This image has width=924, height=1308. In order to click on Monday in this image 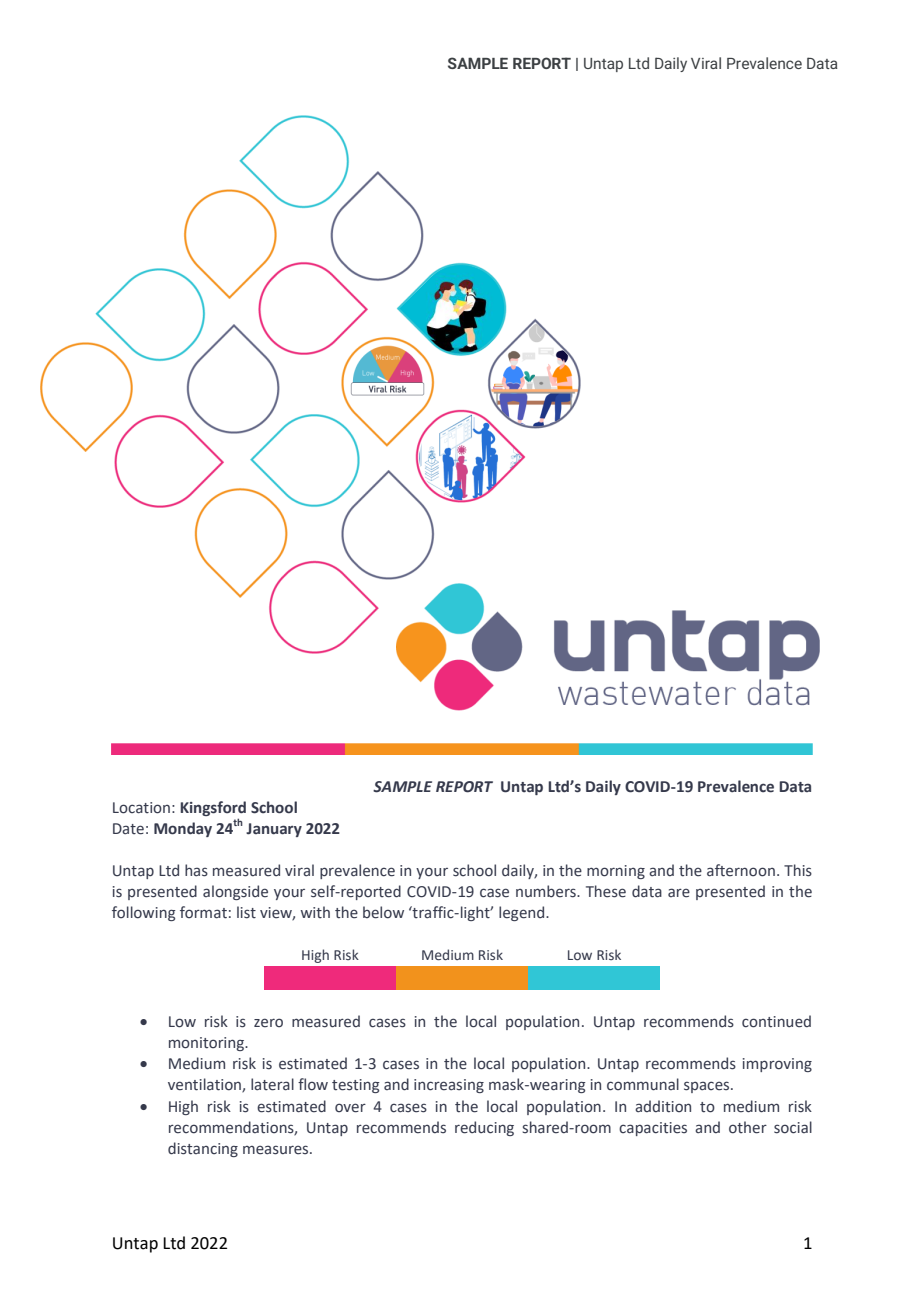, I will do `click(183, 829)`.
